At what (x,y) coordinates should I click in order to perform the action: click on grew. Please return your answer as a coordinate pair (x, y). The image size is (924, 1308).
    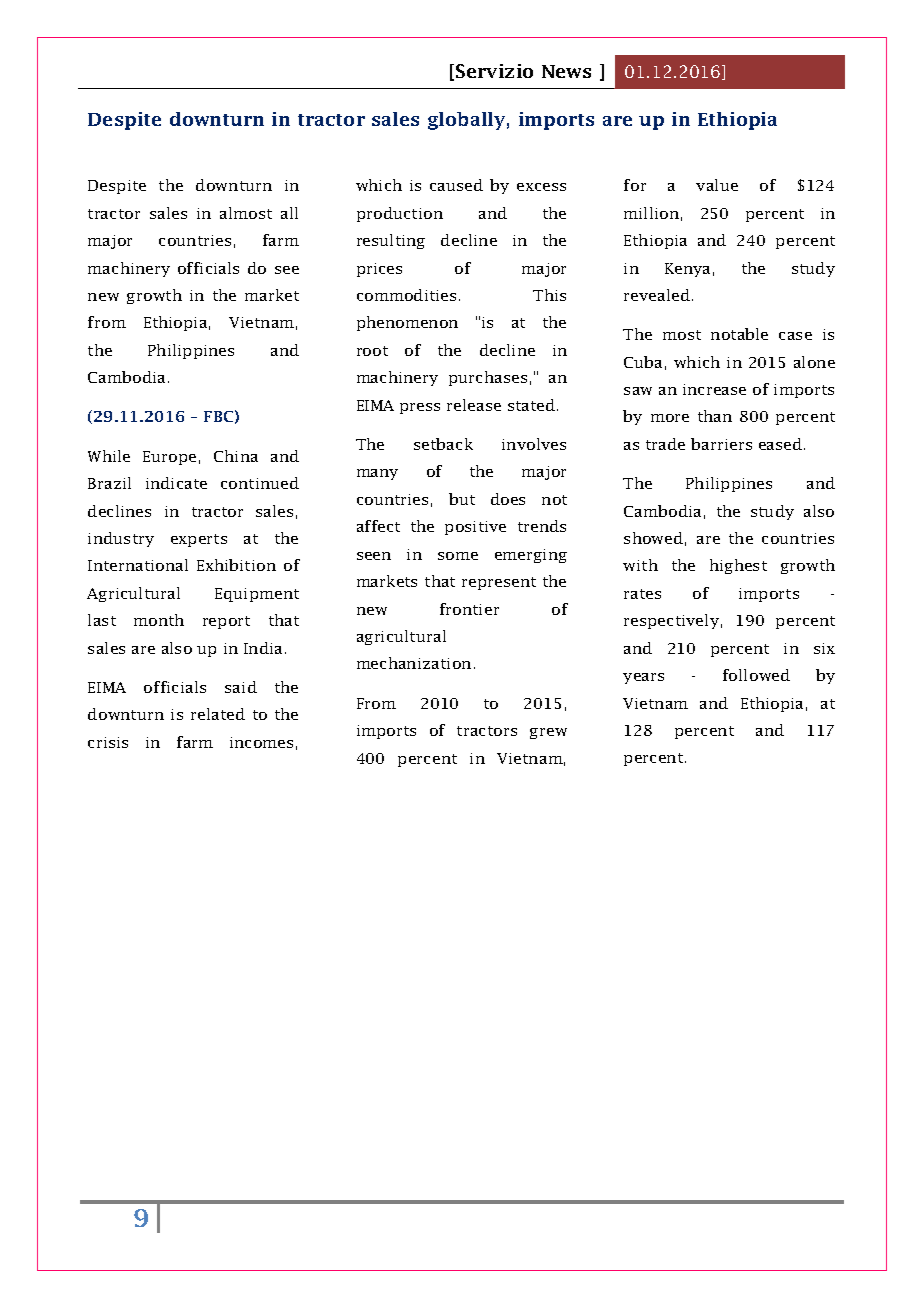
    Looking at the image, I should click on (548, 733).
